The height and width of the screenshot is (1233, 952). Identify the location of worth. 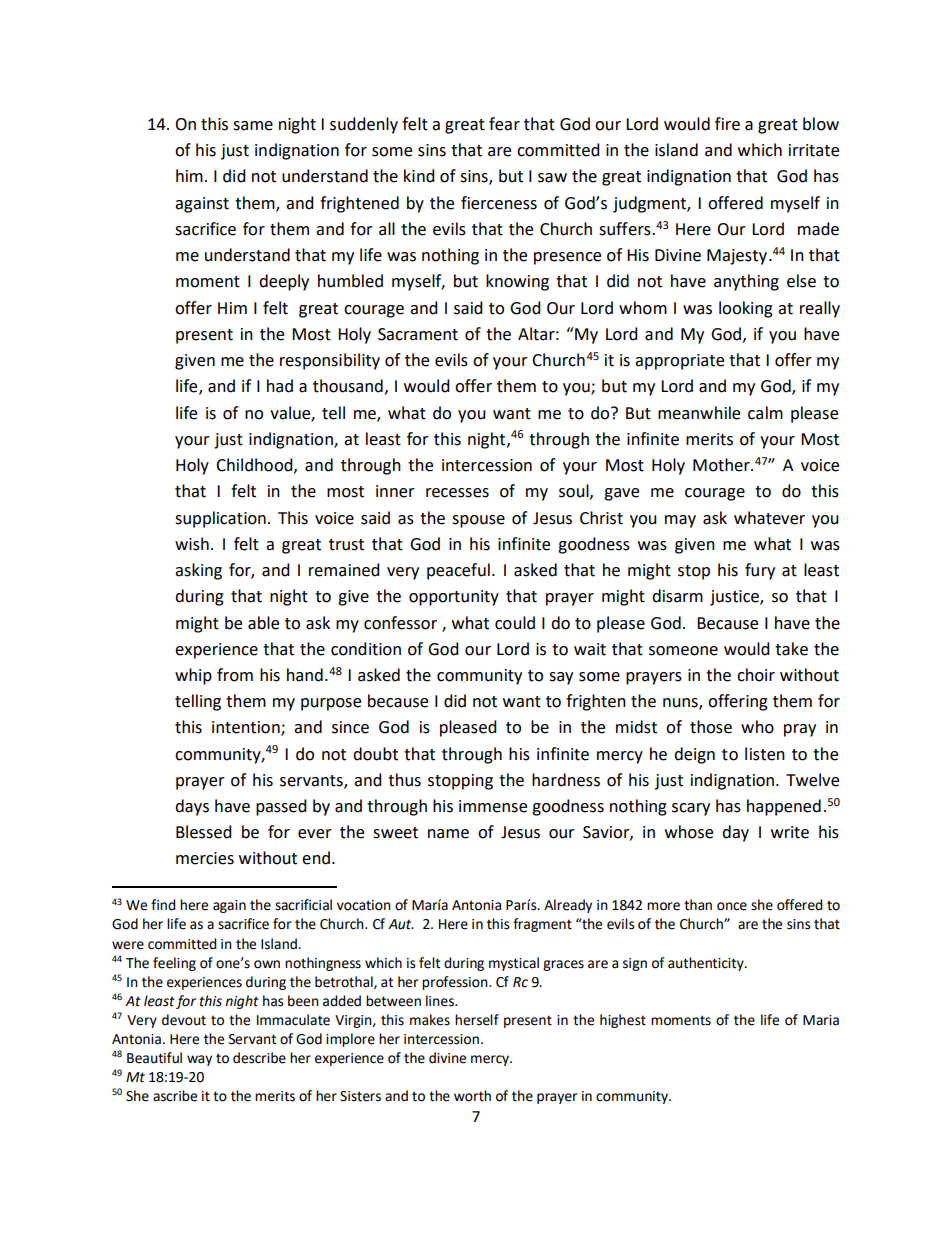
(472, 1096).
